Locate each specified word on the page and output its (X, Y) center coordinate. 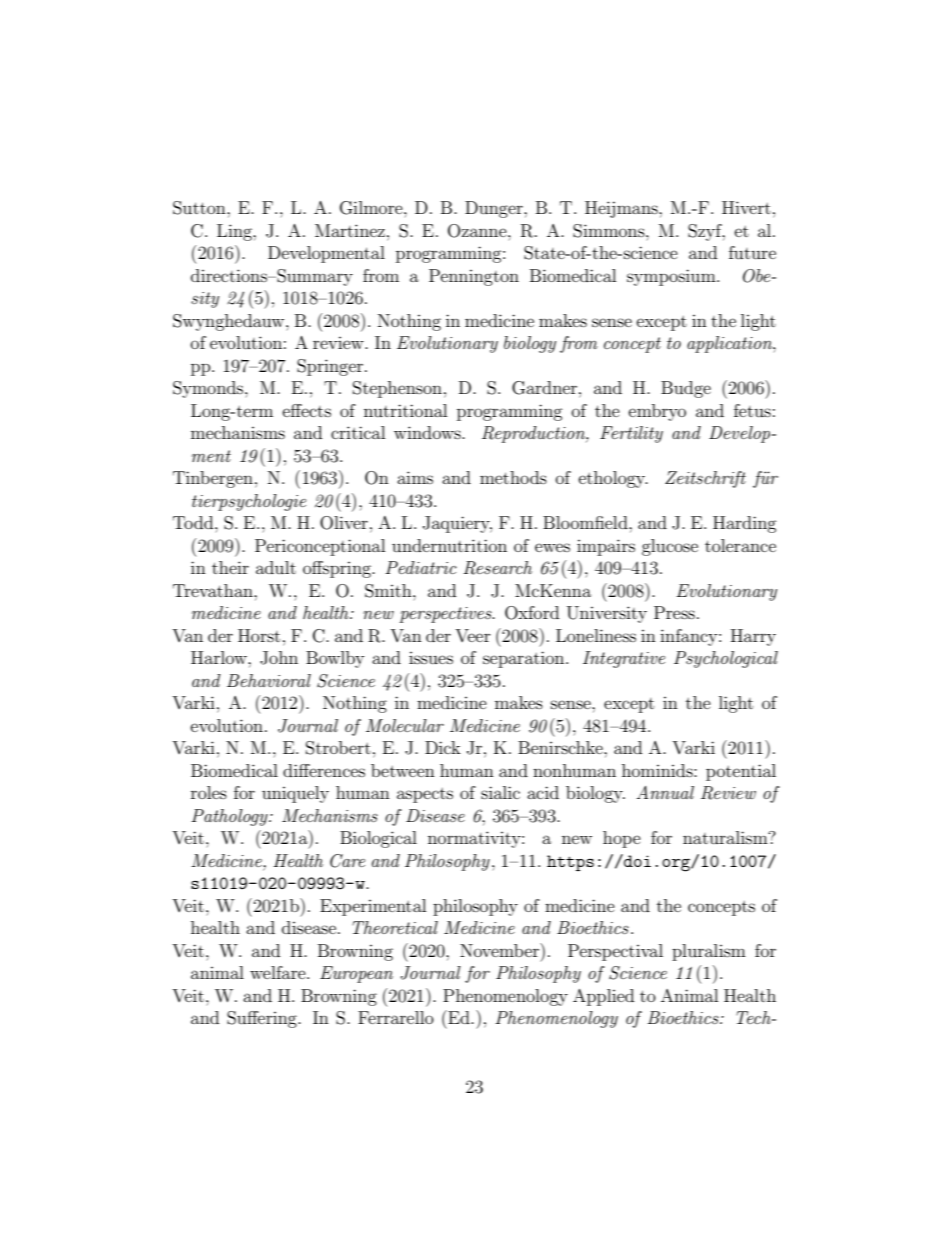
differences (324, 770)
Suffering (263, 1019)
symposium (672, 277)
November (501, 950)
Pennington (474, 277)
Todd (194, 522)
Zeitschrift (705, 479)
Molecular (405, 725)
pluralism (709, 952)
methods (513, 477)
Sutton (200, 208)
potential (741, 772)
